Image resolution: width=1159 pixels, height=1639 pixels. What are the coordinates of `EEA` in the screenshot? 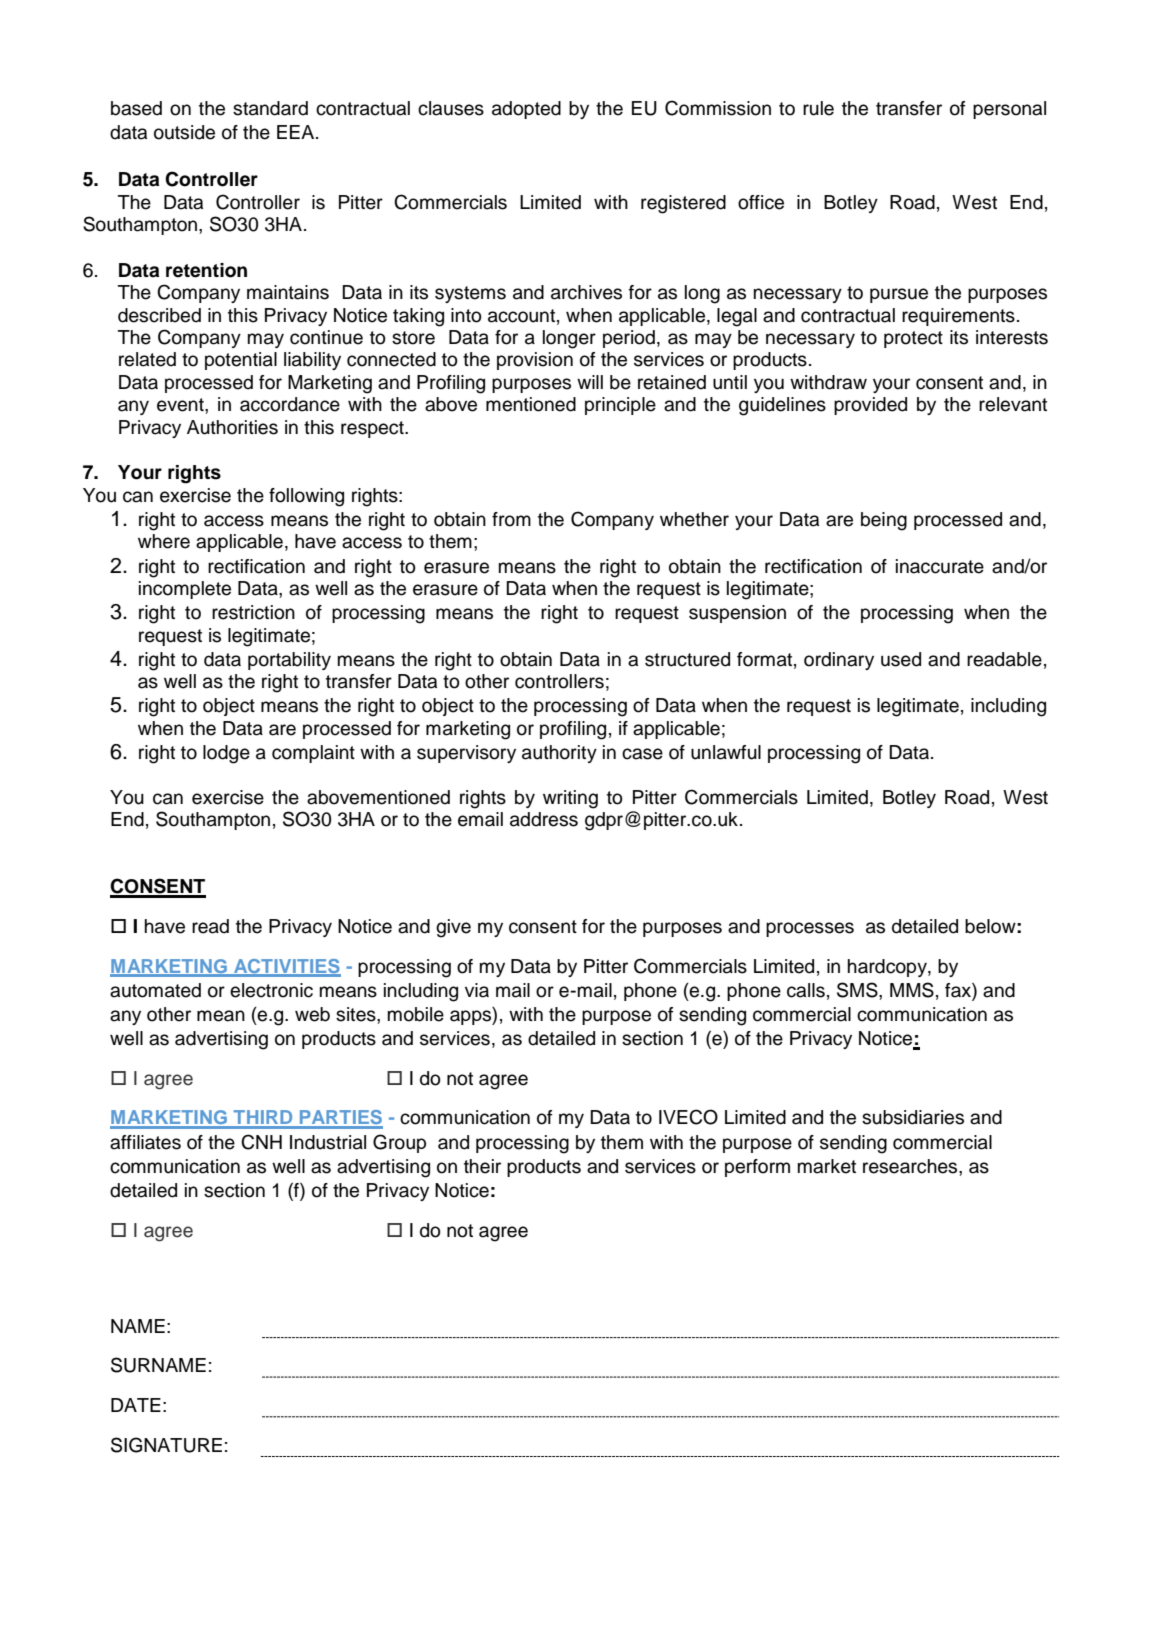 It's located at (297, 132).
